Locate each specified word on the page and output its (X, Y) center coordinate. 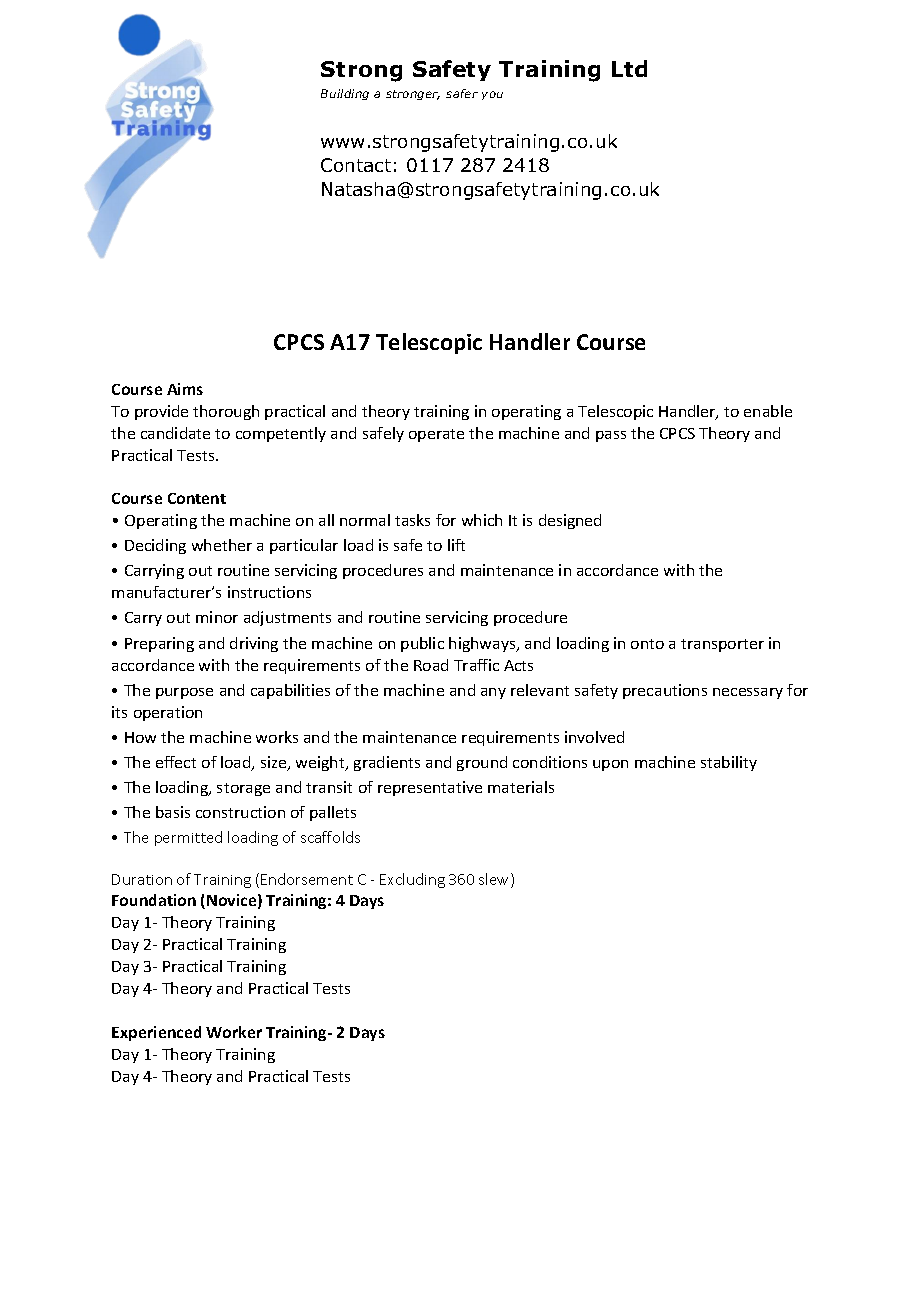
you (492, 95)
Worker (234, 1032)
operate (436, 435)
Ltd (629, 68)
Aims (185, 389)
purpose (184, 693)
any (493, 693)
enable (768, 411)
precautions (665, 691)
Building (345, 94)
